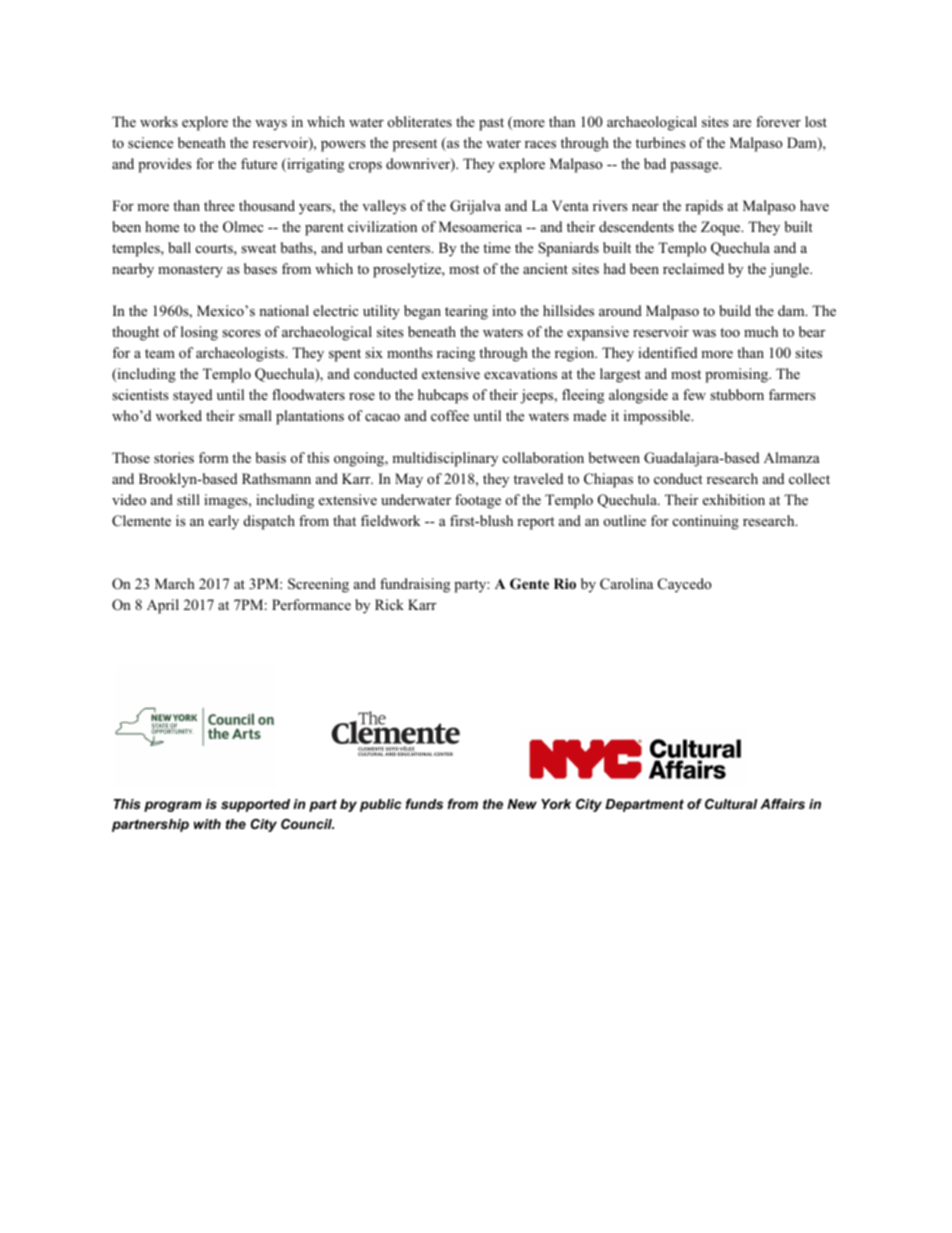 This screenshot has width=952, height=1233. Describe the element at coordinates (491, 124) in the screenshot. I see `past` at that location.
